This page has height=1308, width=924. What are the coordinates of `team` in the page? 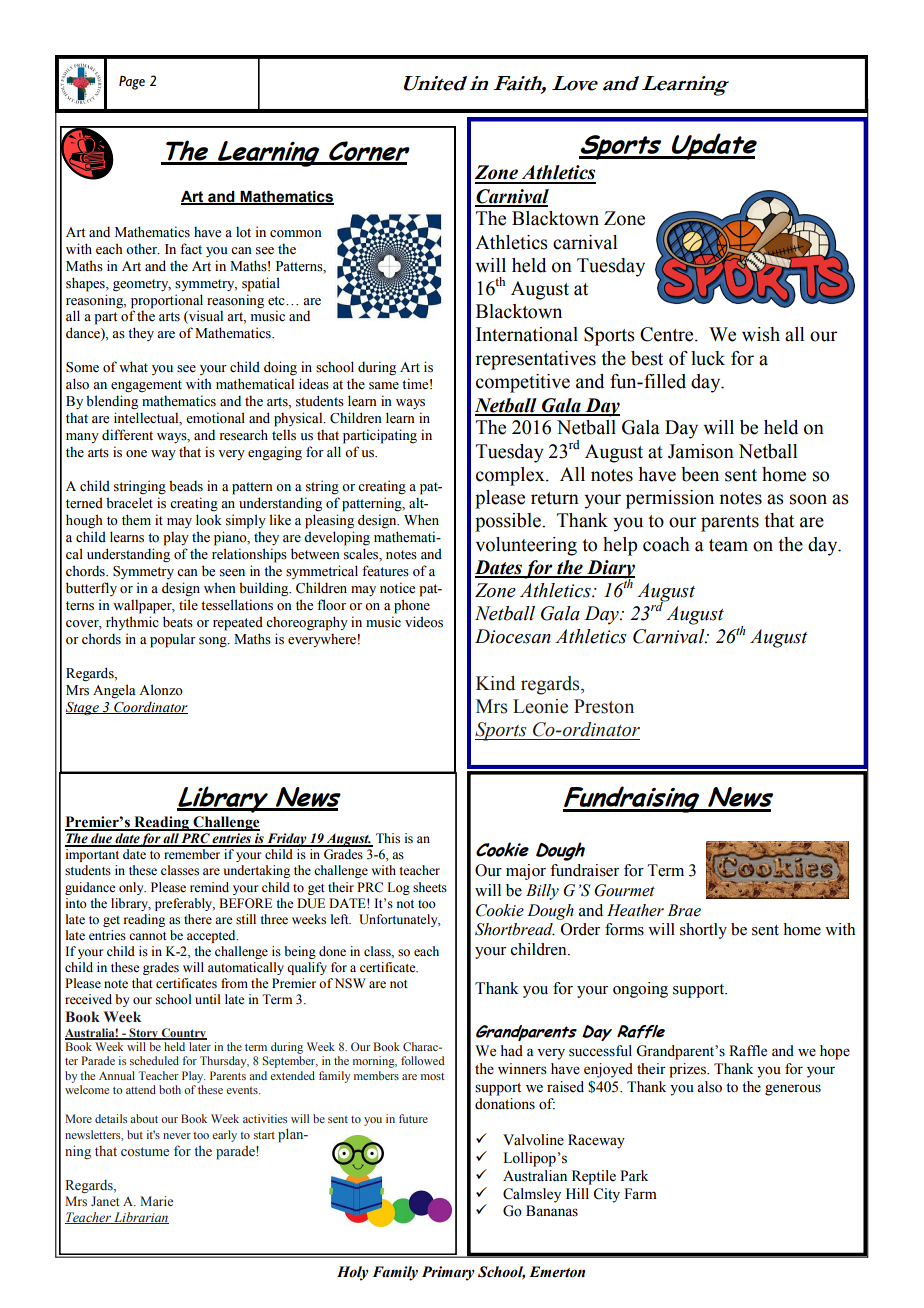 It's located at (728, 545).
